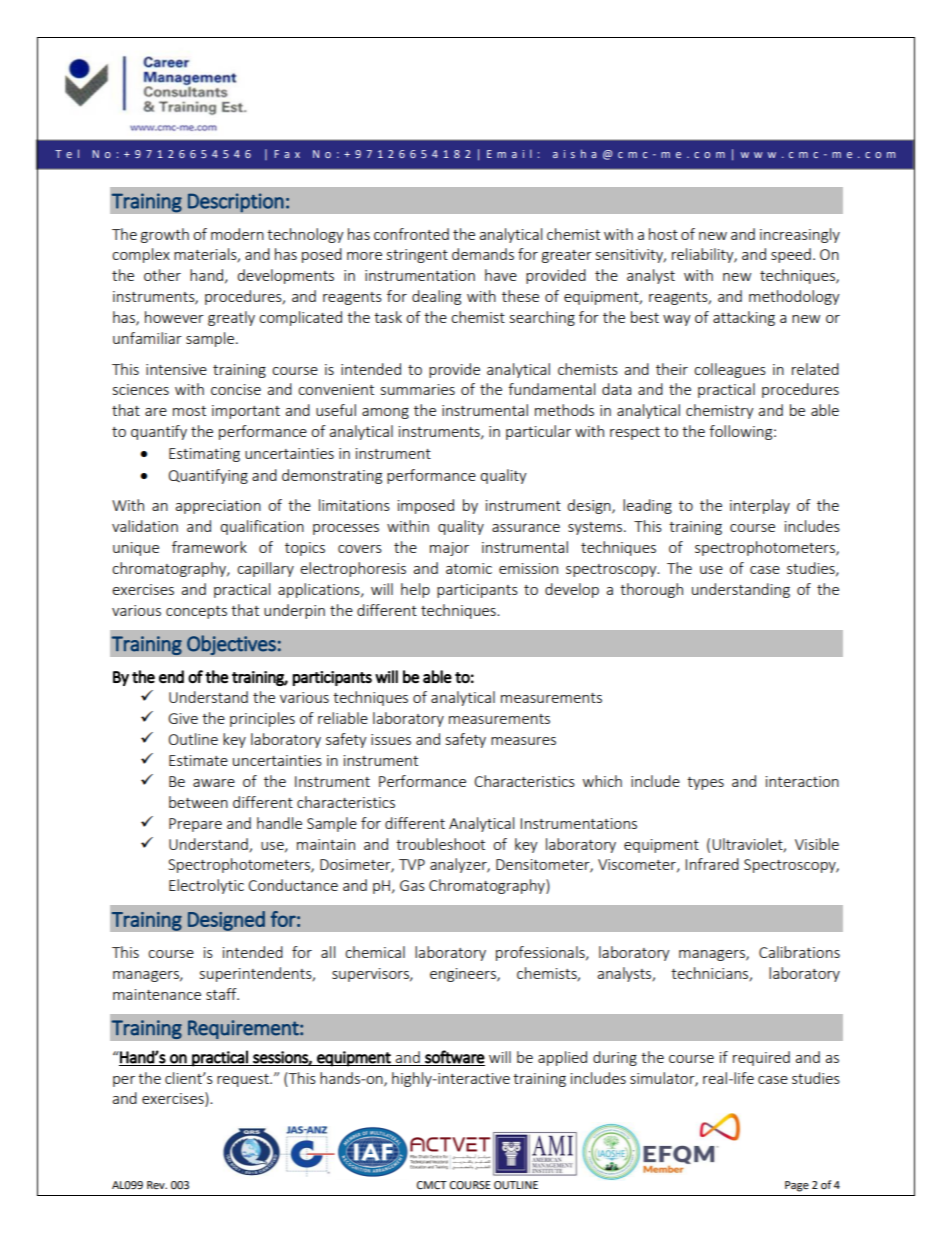 This document has width=952, height=1233. What do you see at coordinates (195, 825) in the document?
I see `Prepare` at bounding box center [195, 825].
